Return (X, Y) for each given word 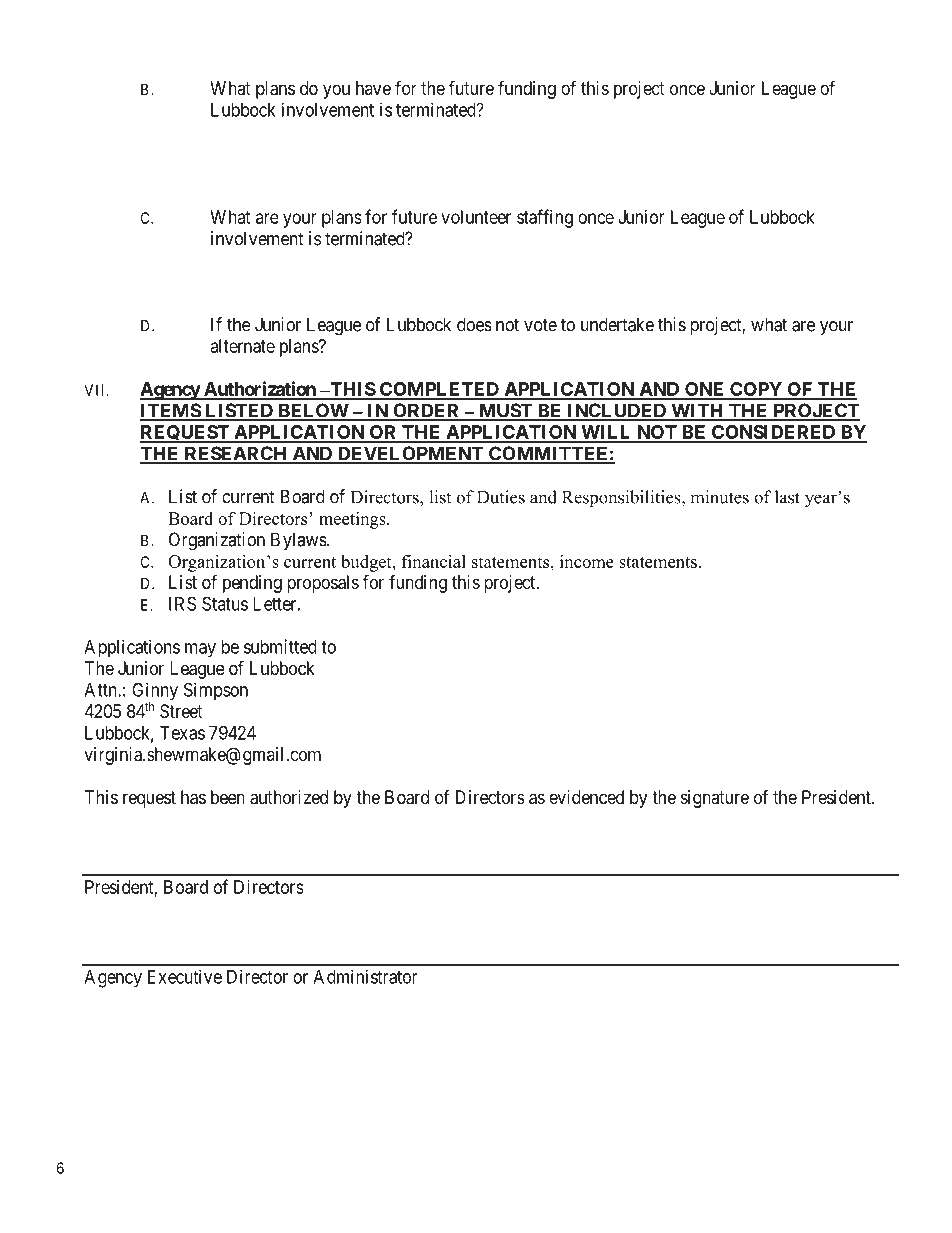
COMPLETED (439, 390)
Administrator (365, 976)
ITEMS (171, 411)
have (373, 88)
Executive (185, 976)
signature (715, 799)
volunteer (476, 217)
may (200, 650)
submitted (280, 646)
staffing (545, 218)
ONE (705, 390)
